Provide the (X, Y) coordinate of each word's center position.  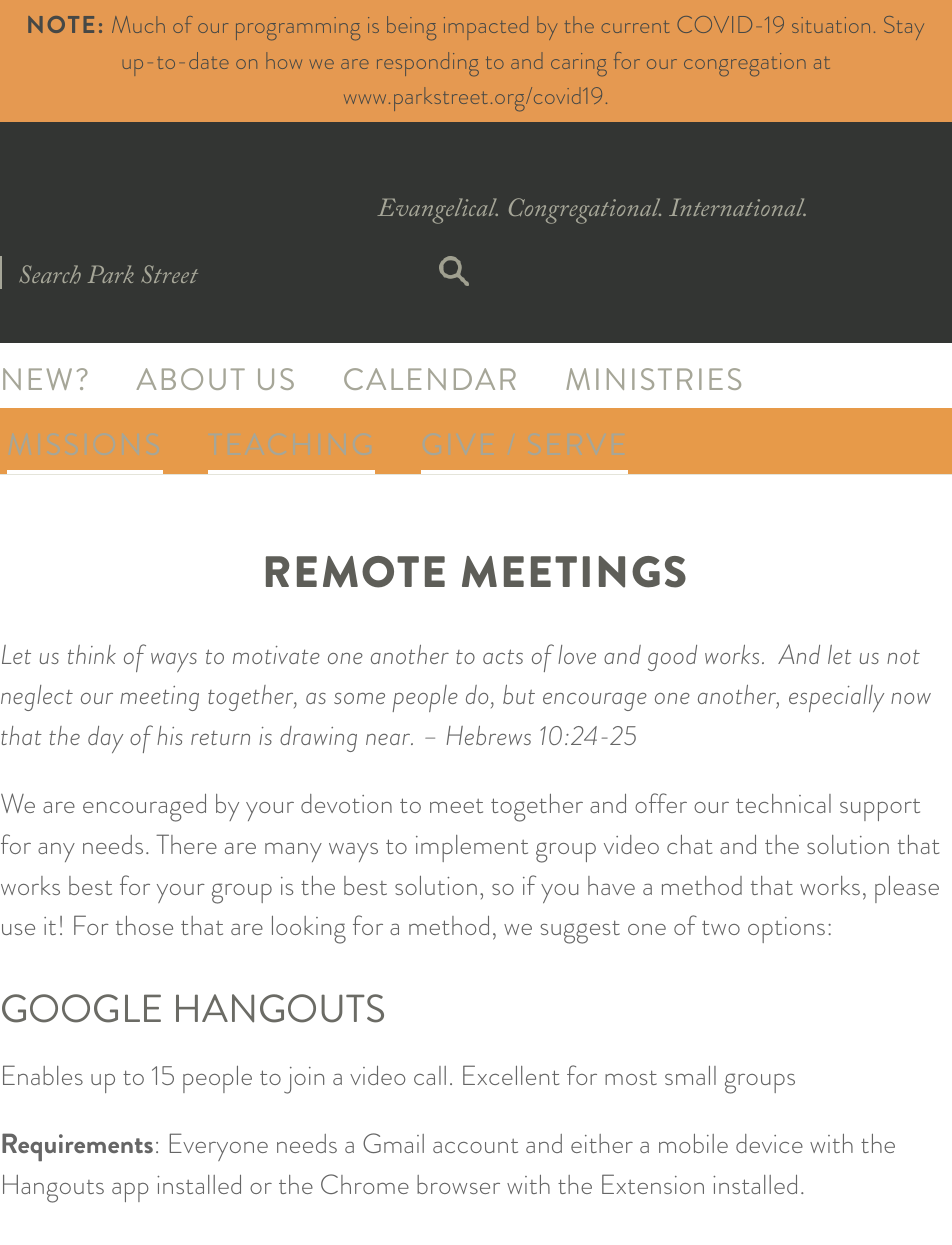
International (737, 207)
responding (428, 64)
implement (472, 848)
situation (831, 25)
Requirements (77, 1147)
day (105, 739)
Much (138, 24)
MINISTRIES (653, 379)
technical (783, 803)
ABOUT (191, 379)
